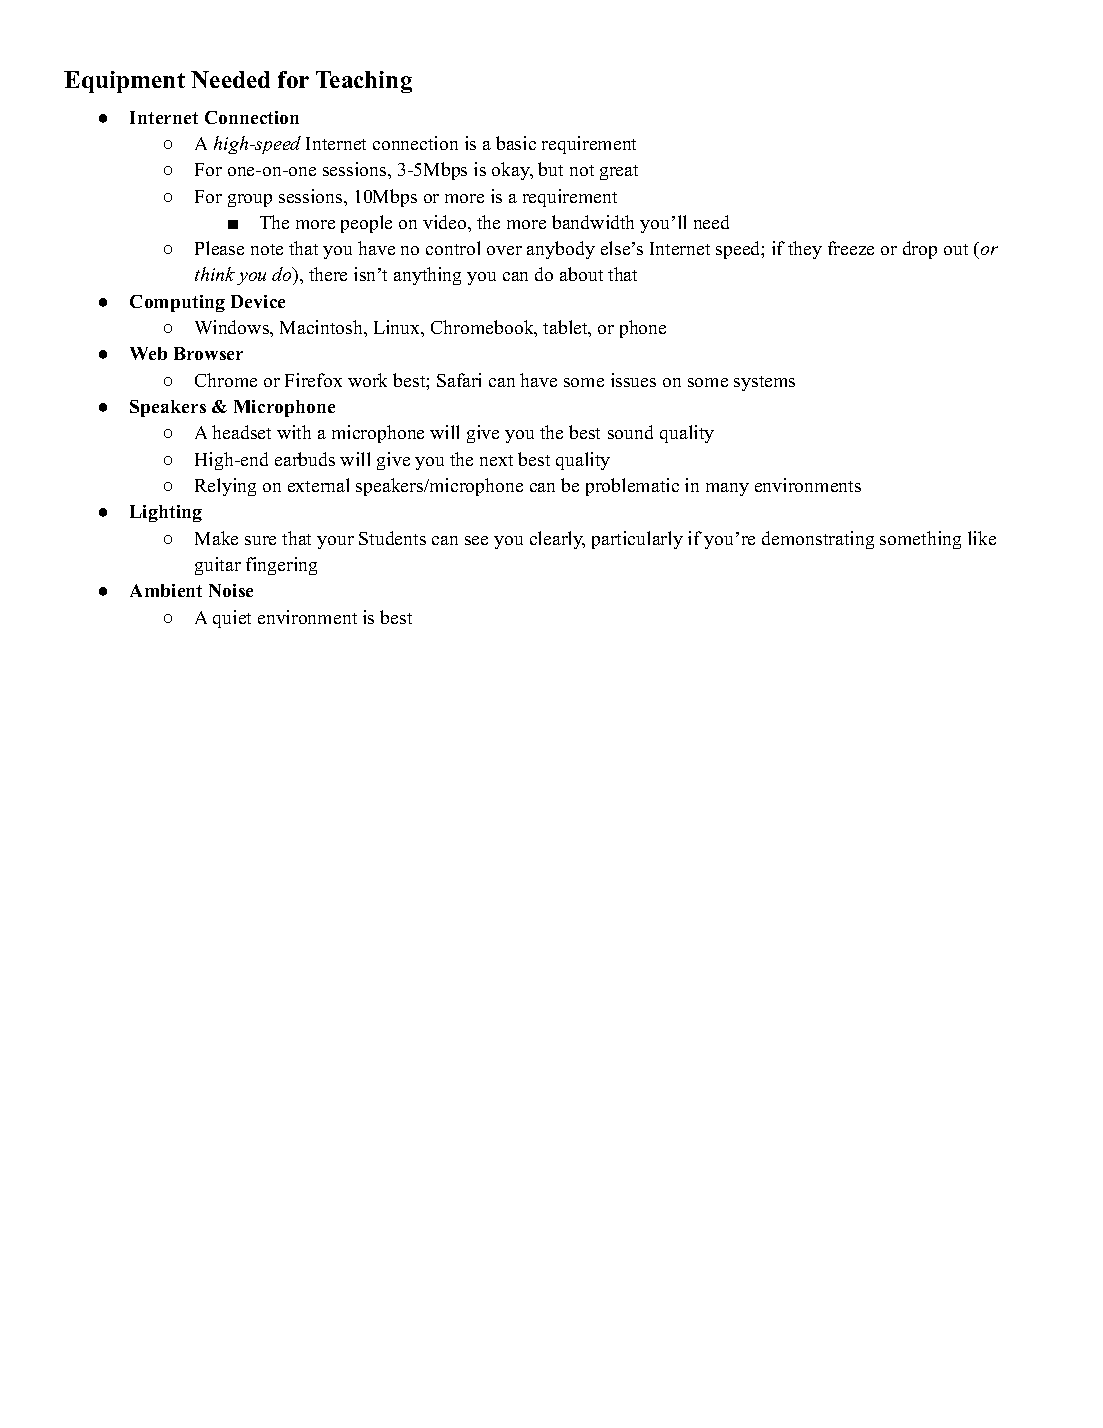 This document has height=1428, width=1103. Describe the element at coordinates (619, 172) in the document. I see `great` at that location.
